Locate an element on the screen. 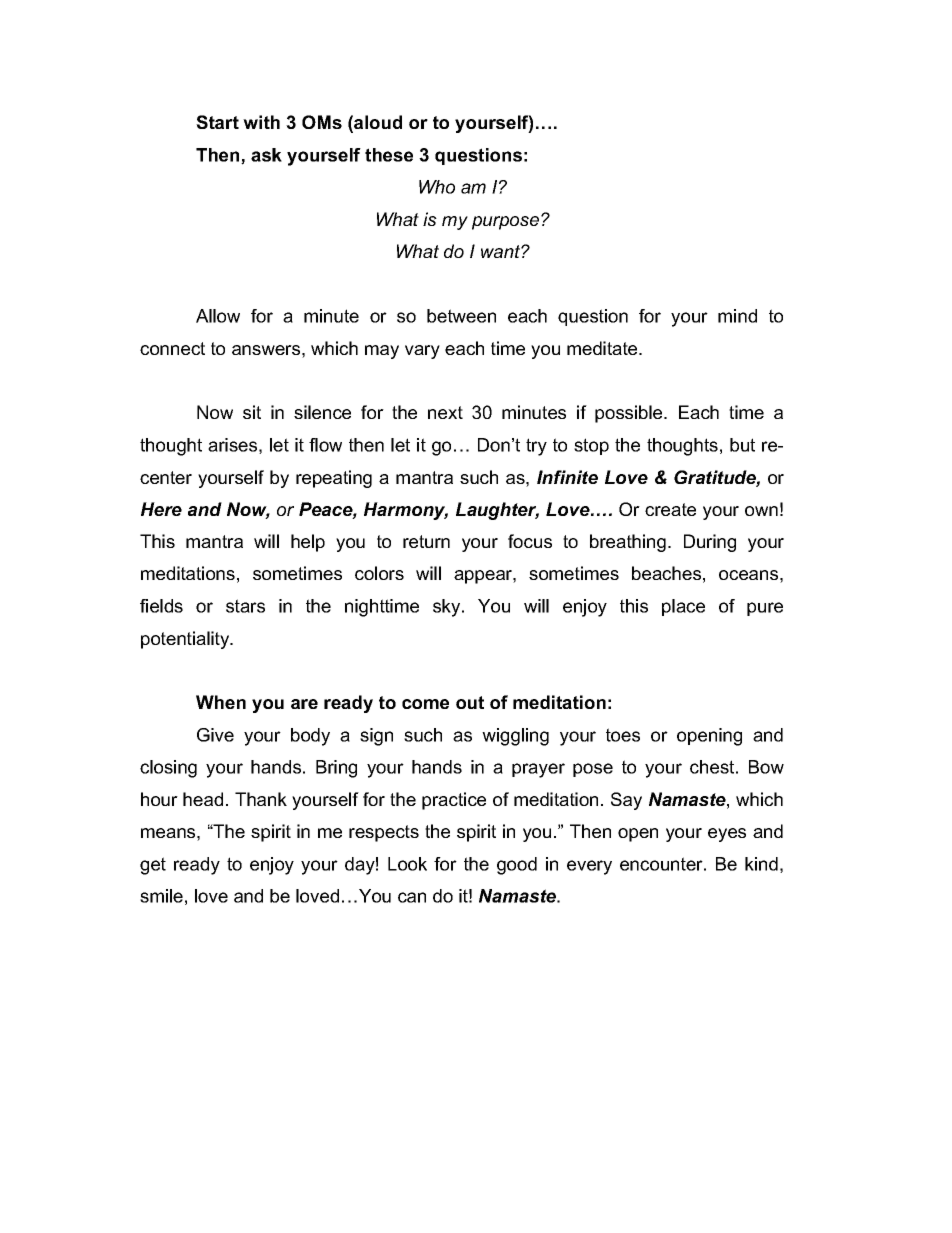  smile is located at coordinates (161, 896).
